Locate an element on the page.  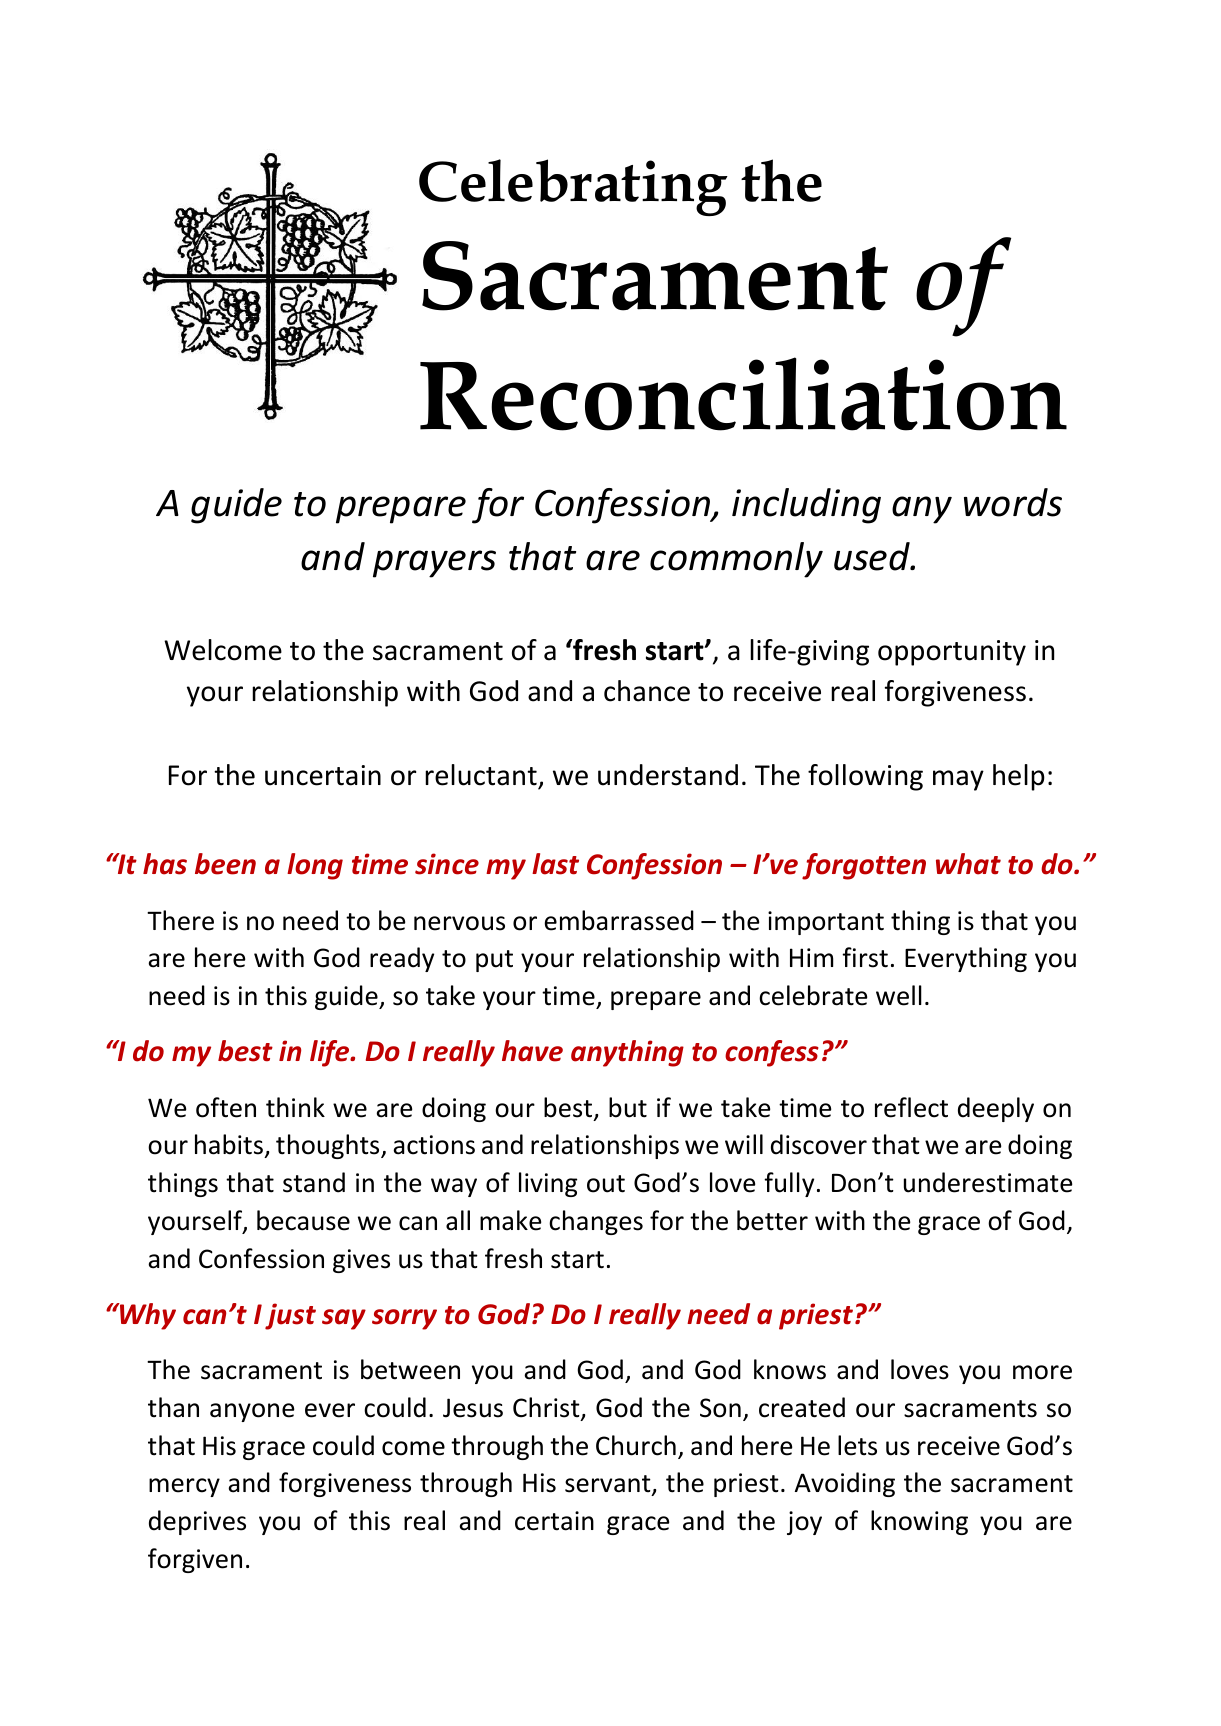
prayers is located at coordinates (434, 564).
